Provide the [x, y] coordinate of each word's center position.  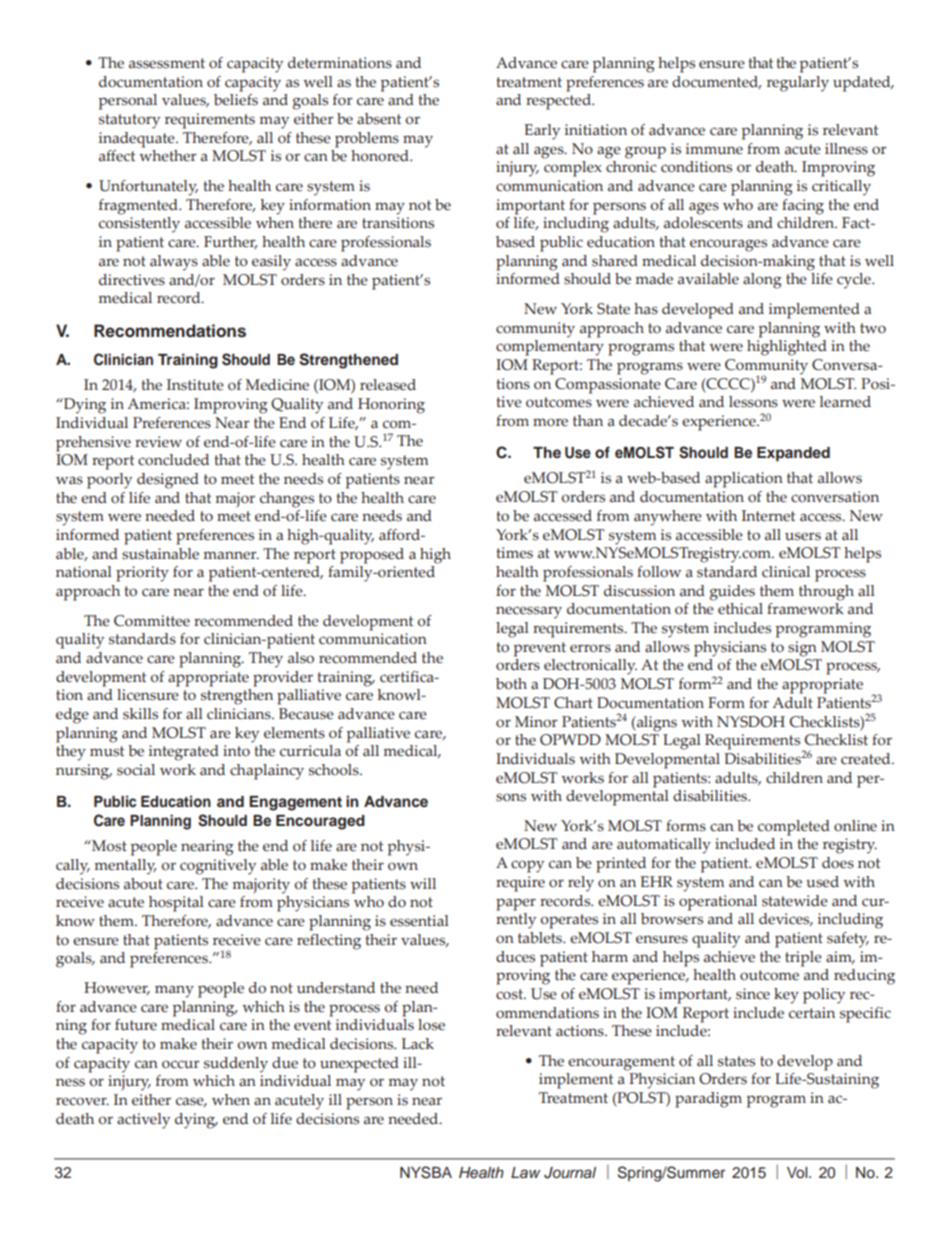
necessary [529, 612]
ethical [740, 609]
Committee [152, 621]
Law [525, 1172]
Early [542, 132]
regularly [798, 84]
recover [82, 1101]
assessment [167, 63]
